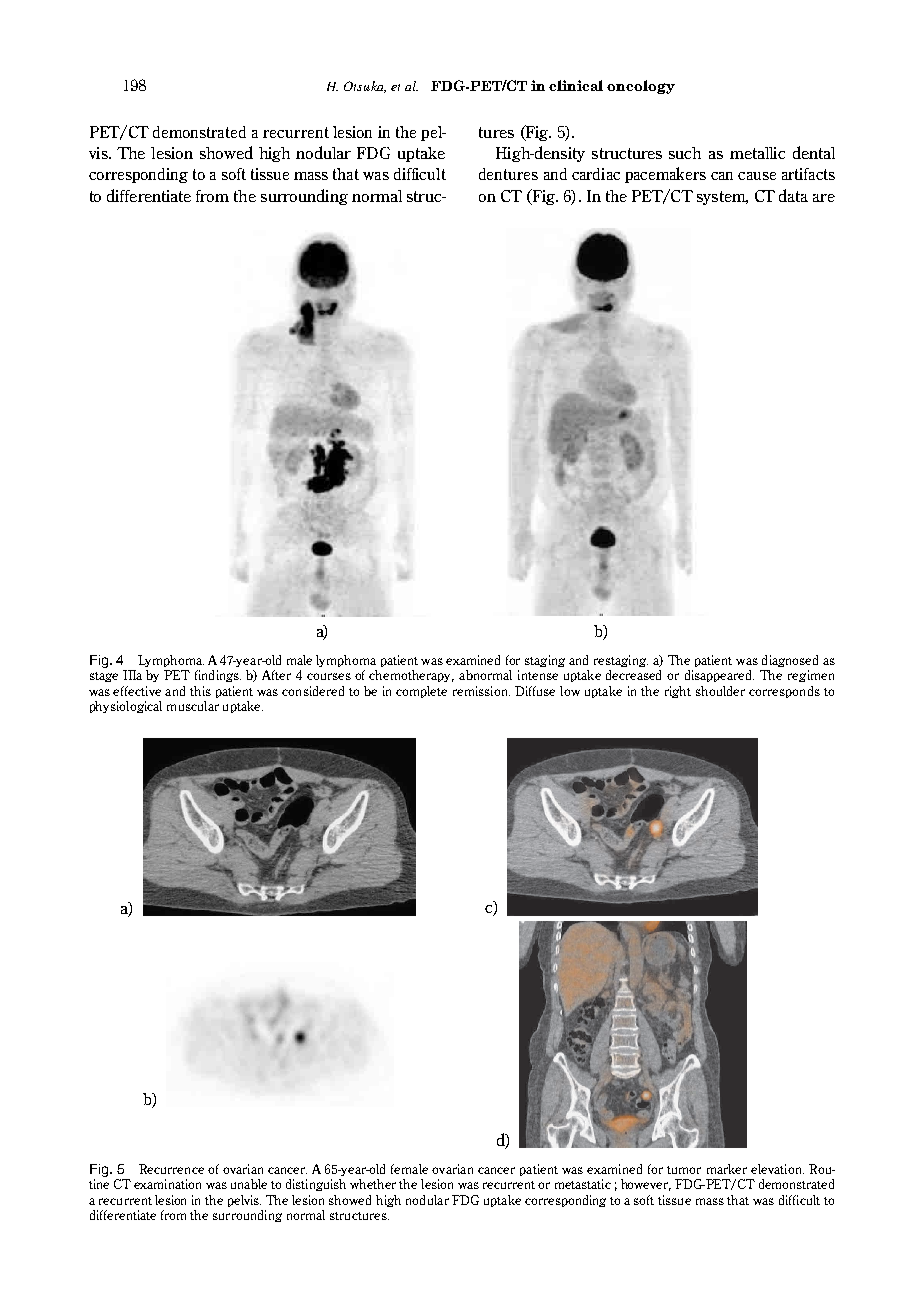 Image resolution: width=924 pixels, height=1308 pixels. I want to click on cardiac, so click(596, 174).
